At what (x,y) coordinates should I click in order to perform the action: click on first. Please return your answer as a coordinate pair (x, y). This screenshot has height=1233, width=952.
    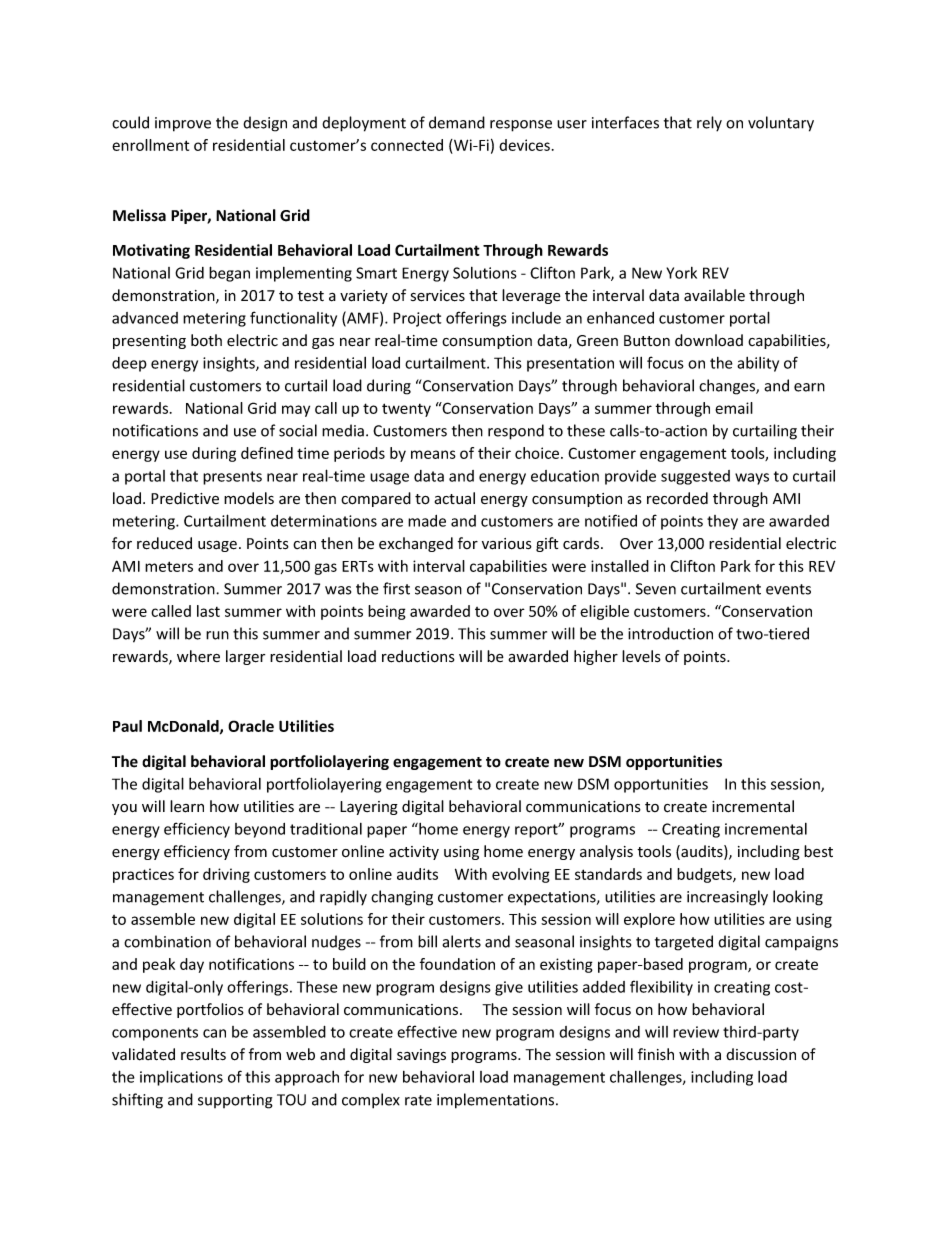
    Looking at the image, I should click on (396, 588).
